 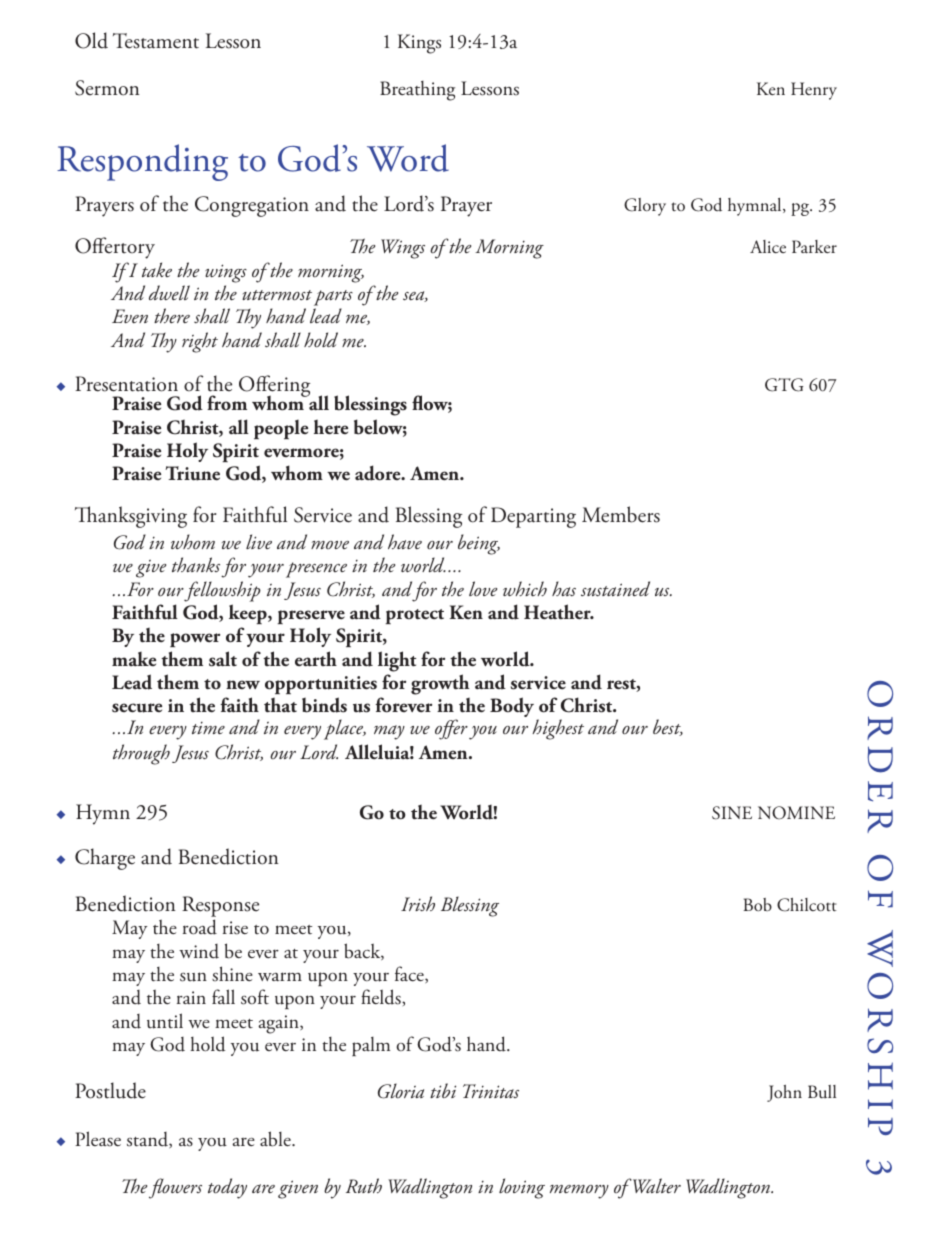 What do you see at coordinates (418, 903) in the document?
I see `Irish` at bounding box center [418, 903].
